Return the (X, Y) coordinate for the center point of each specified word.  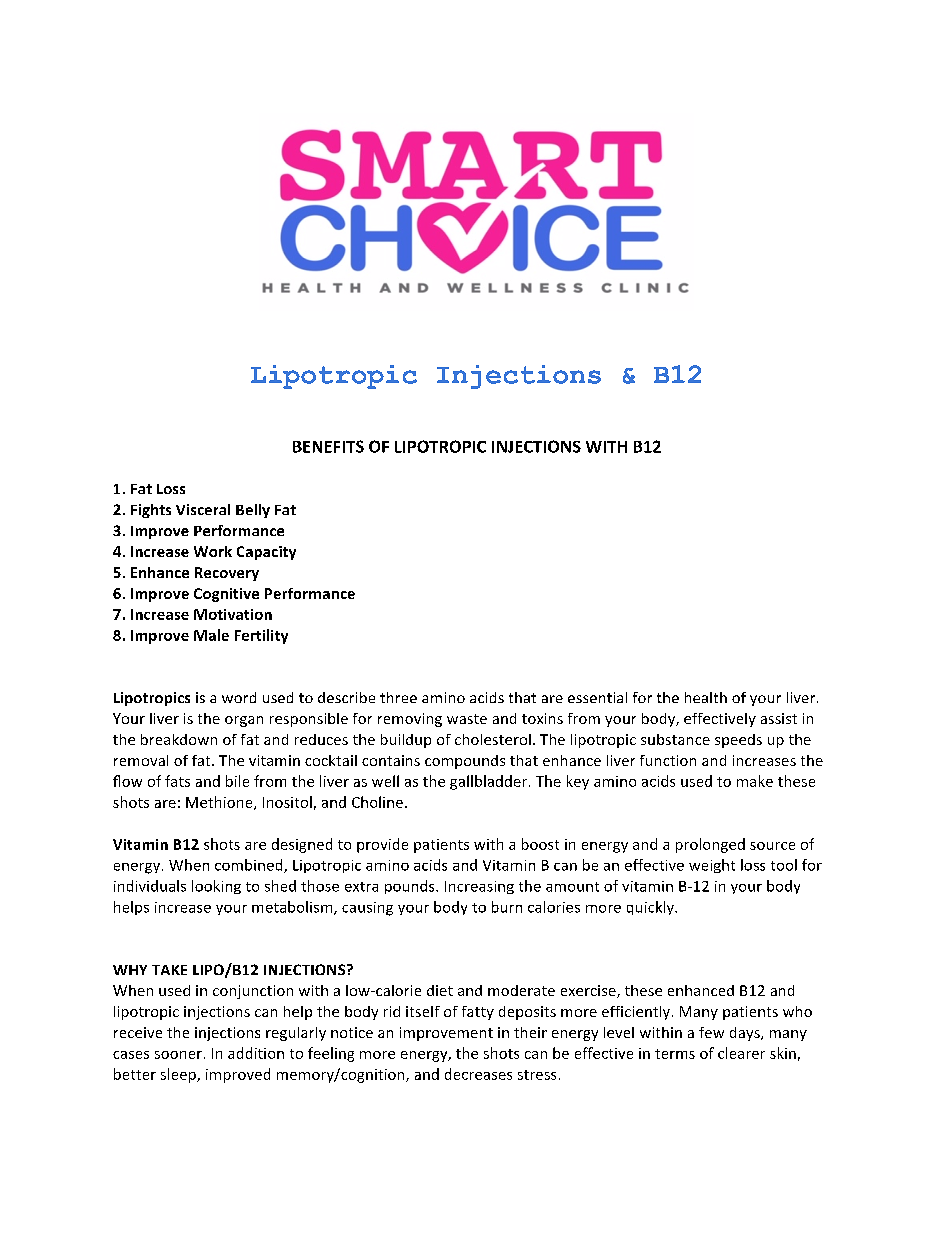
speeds (738, 741)
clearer (741, 1053)
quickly (651, 908)
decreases (478, 1074)
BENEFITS (328, 446)
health (706, 697)
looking (216, 887)
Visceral (203, 509)
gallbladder (490, 782)
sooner (178, 1055)
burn (507, 907)
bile (237, 781)
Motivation (233, 614)
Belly (253, 511)
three (398, 697)
